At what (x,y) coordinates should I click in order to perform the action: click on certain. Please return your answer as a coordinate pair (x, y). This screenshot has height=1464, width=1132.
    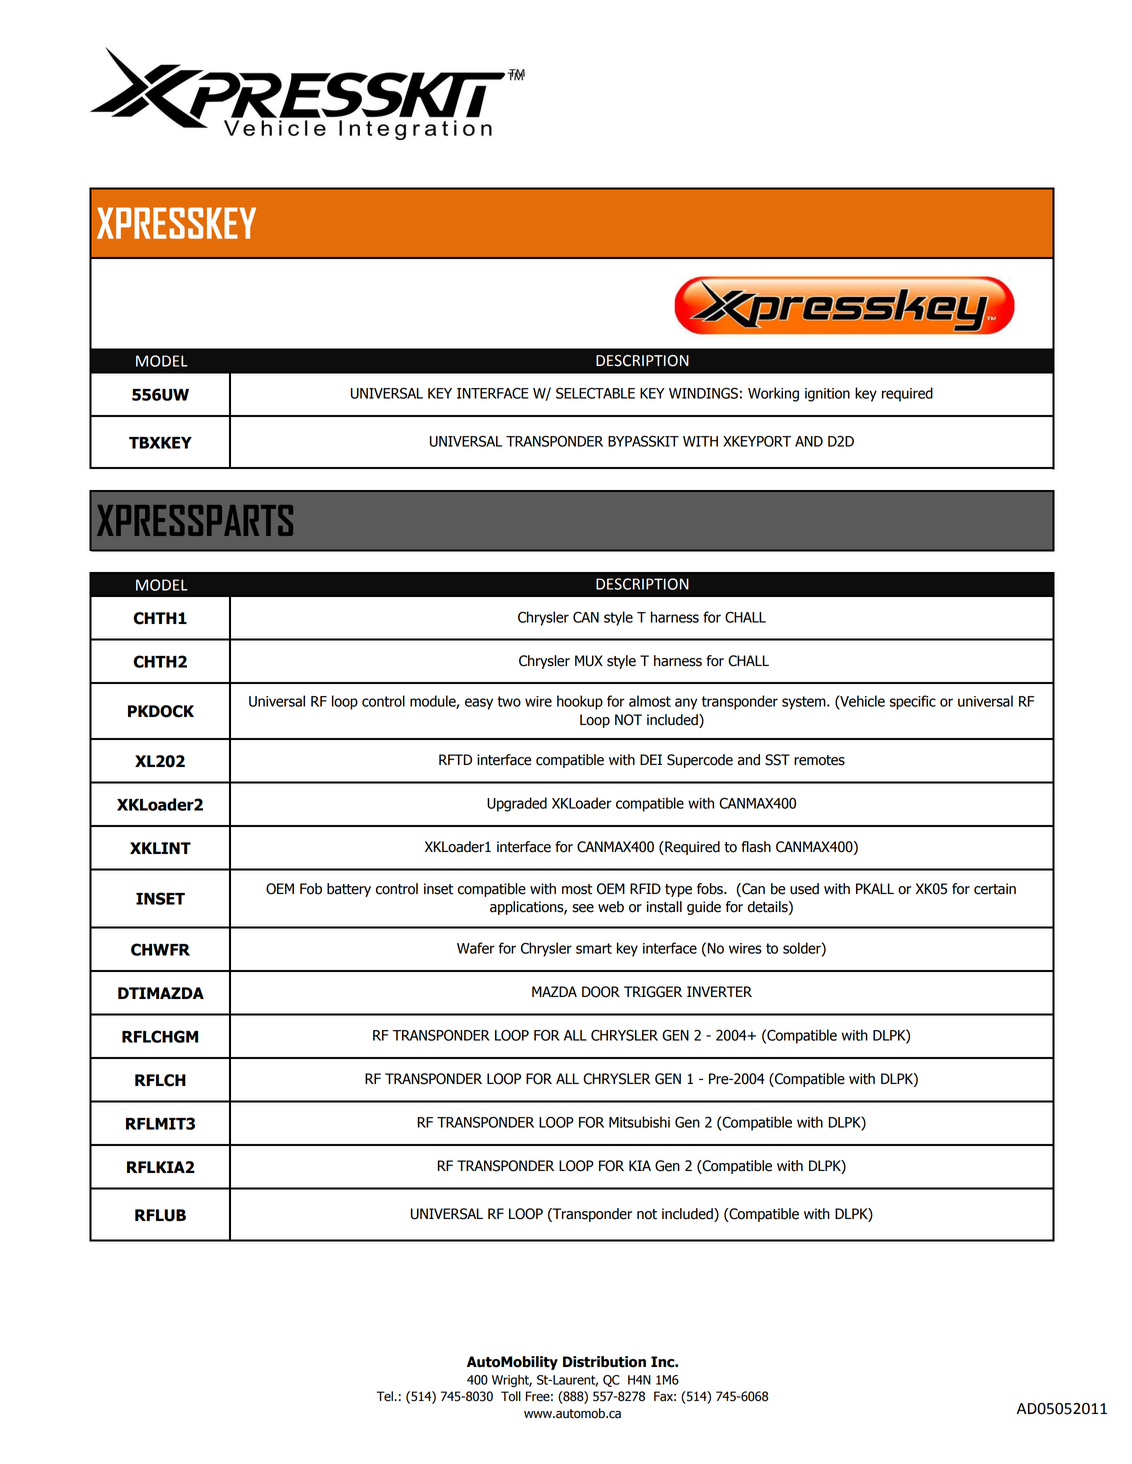
    Looking at the image, I should click on (995, 889).
